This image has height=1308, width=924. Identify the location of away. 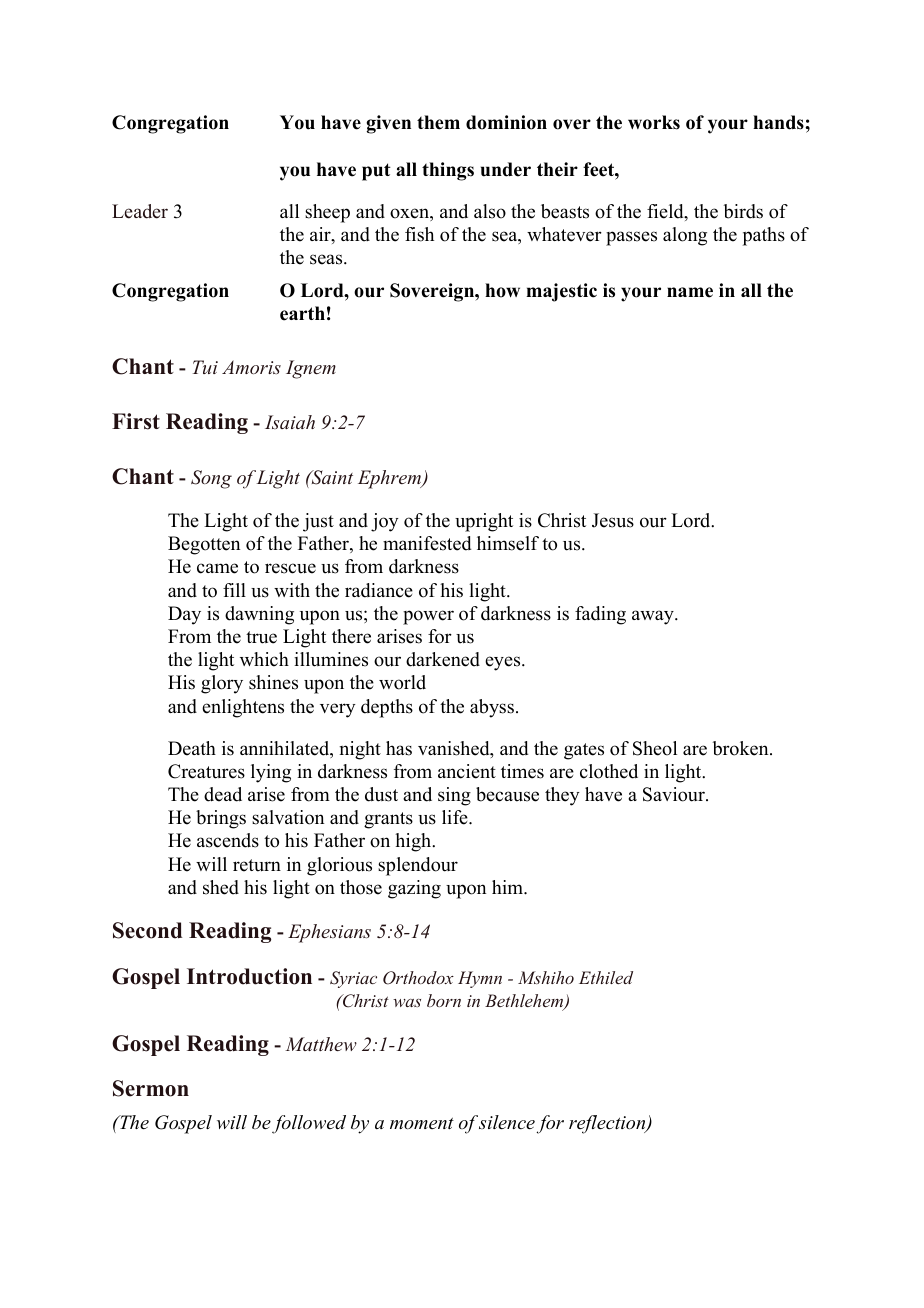
(654, 617).
